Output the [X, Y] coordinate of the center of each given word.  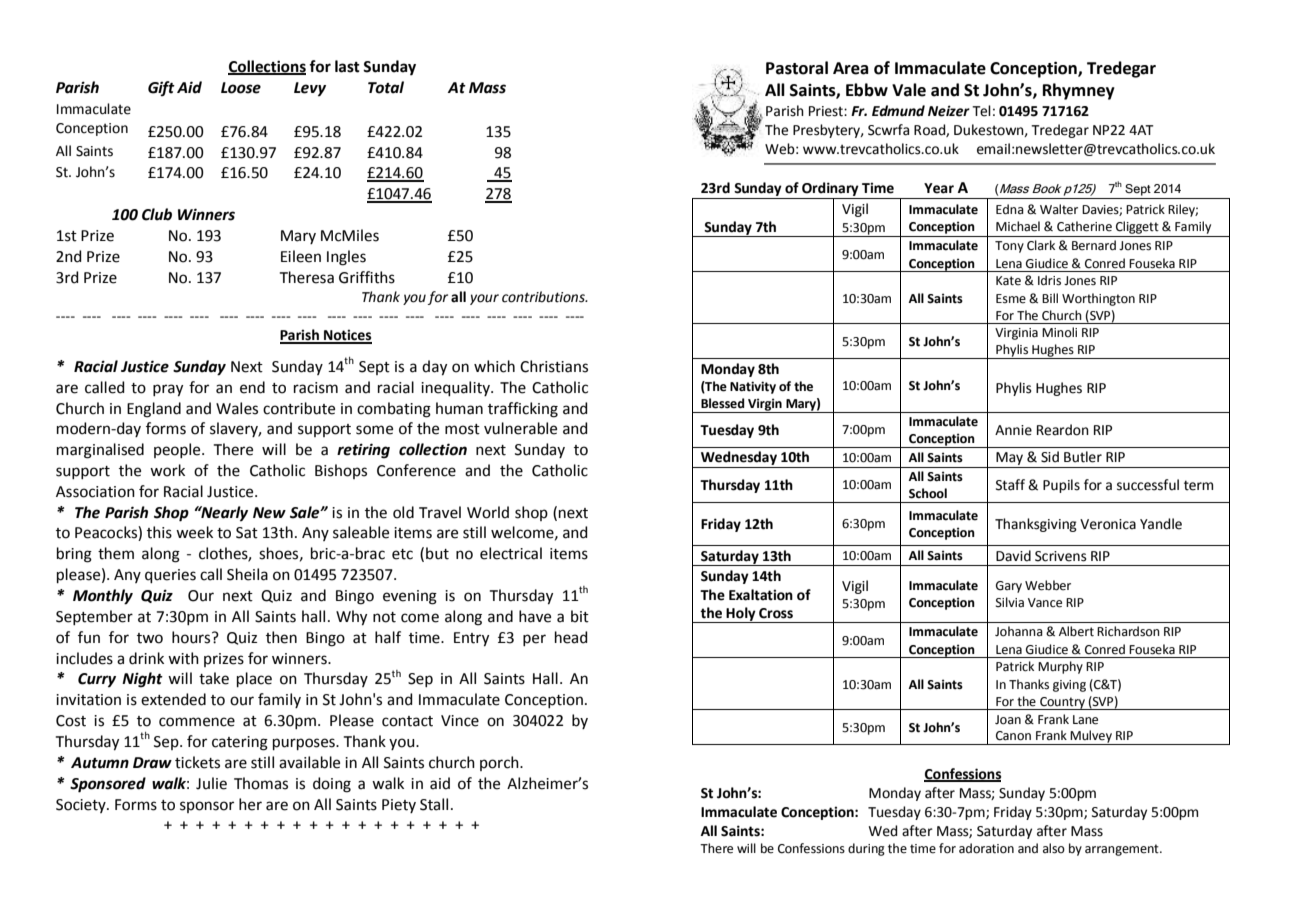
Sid [1050, 457]
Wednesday [739, 459]
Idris [1049, 280]
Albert [1076, 631]
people [178, 450]
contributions [544, 297]
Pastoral [797, 68]
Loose [241, 88]
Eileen [301, 256]
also [1054, 848]
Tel [981, 111]
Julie [211, 783]
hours [192, 637]
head [571, 637]
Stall [434, 804]
